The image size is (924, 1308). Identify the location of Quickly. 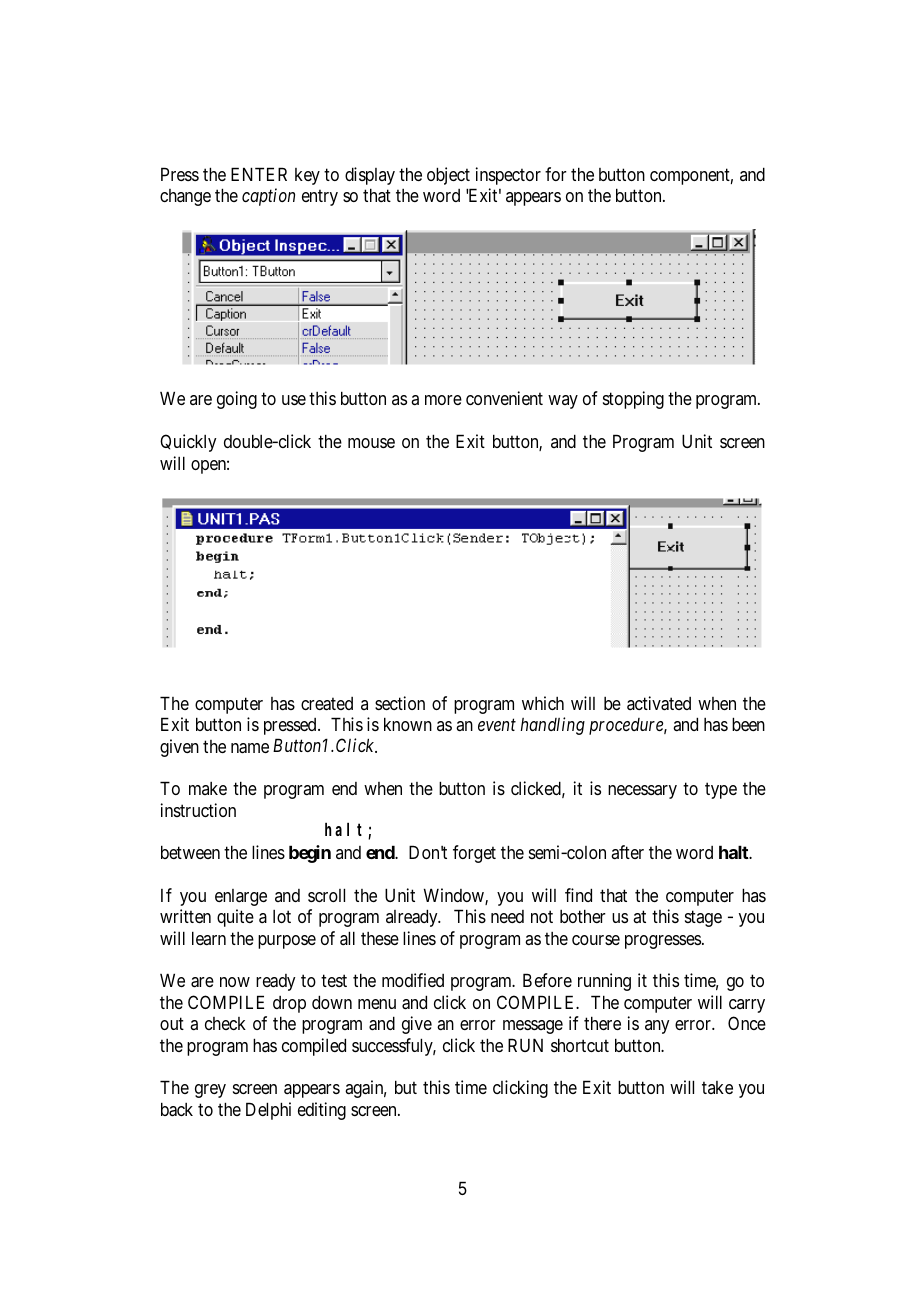
(188, 443).
